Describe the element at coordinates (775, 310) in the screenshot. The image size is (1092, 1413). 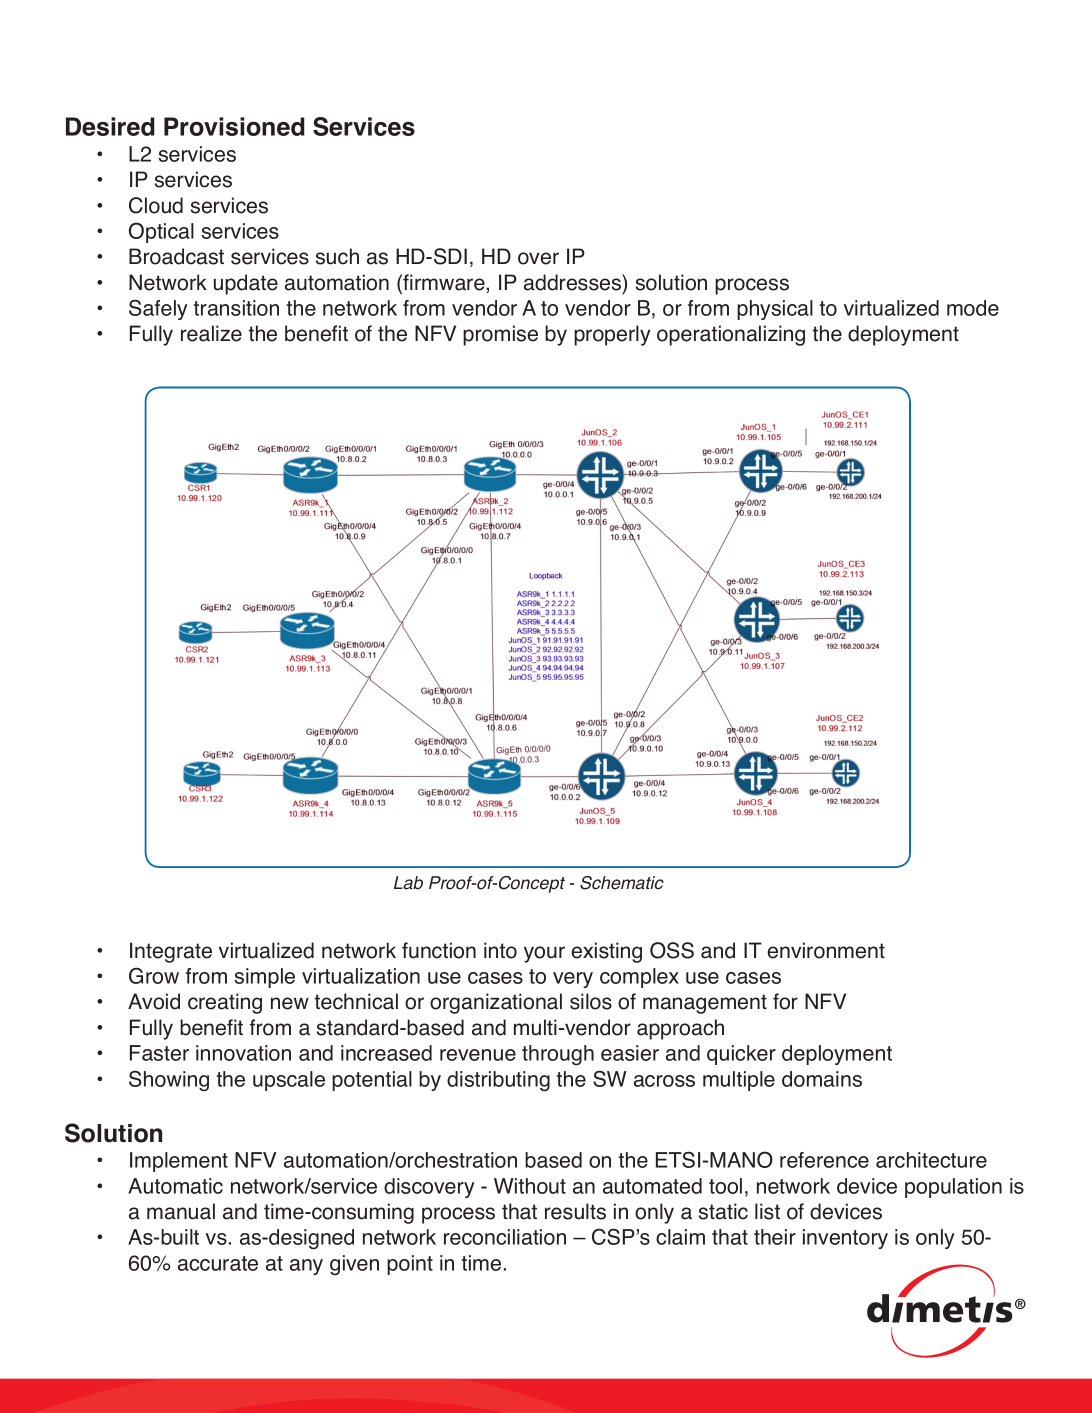
I see `physical` at that location.
